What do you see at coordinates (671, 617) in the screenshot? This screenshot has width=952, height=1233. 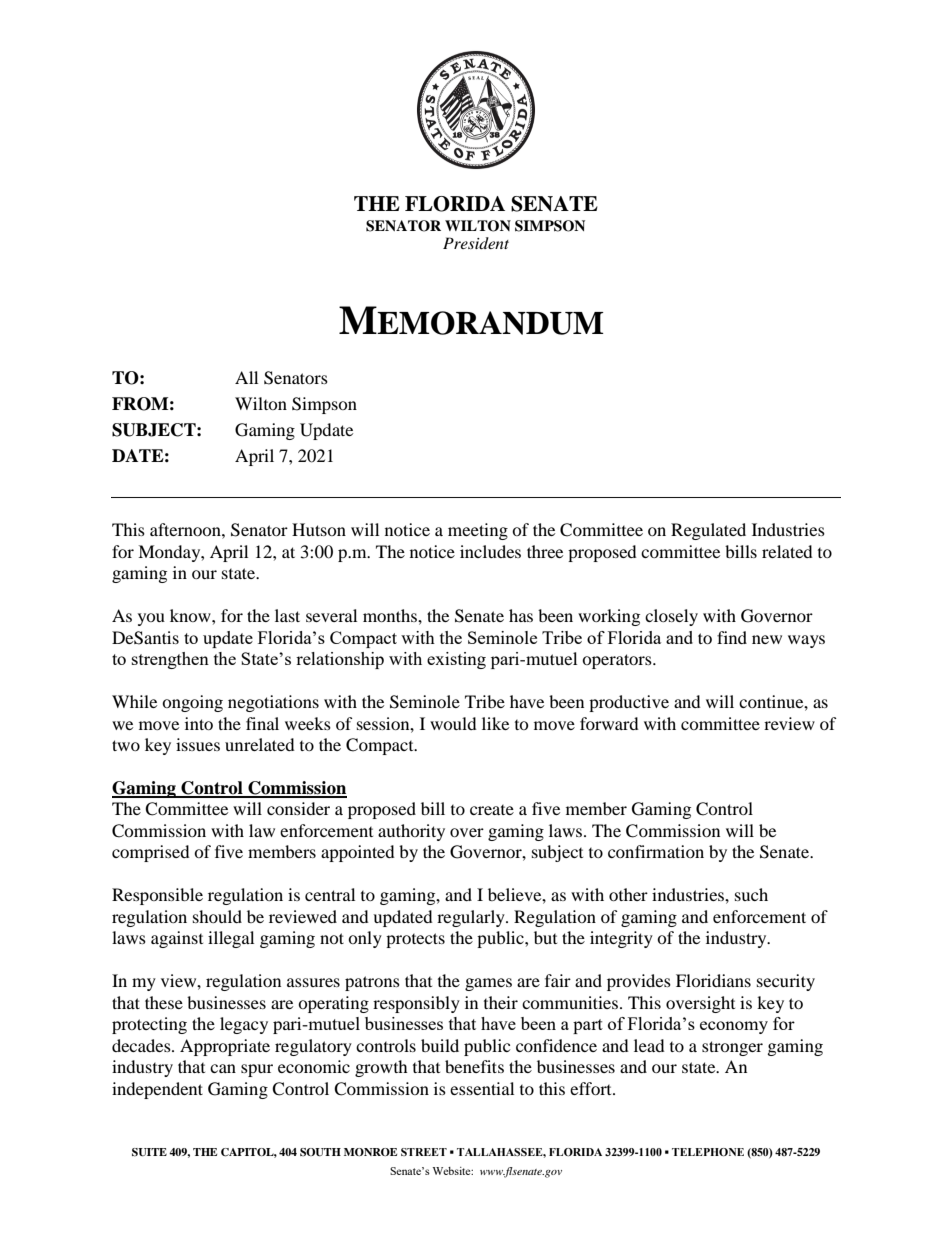 I see `closely` at bounding box center [671, 617].
